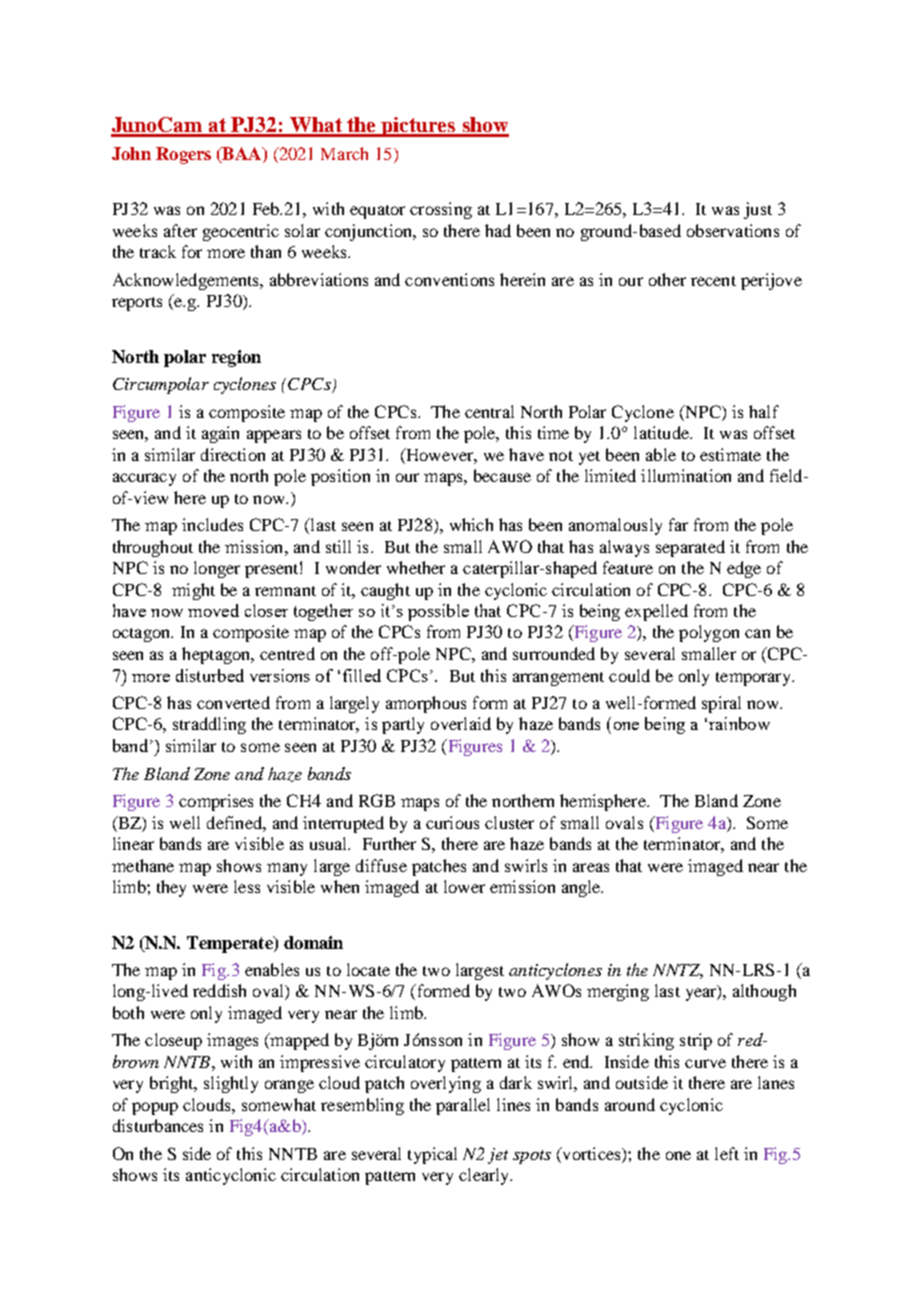 Image resolution: width=924 pixels, height=1308 pixels. Describe the element at coordinates (438, 612) in the page. I see `possible` at that location.
